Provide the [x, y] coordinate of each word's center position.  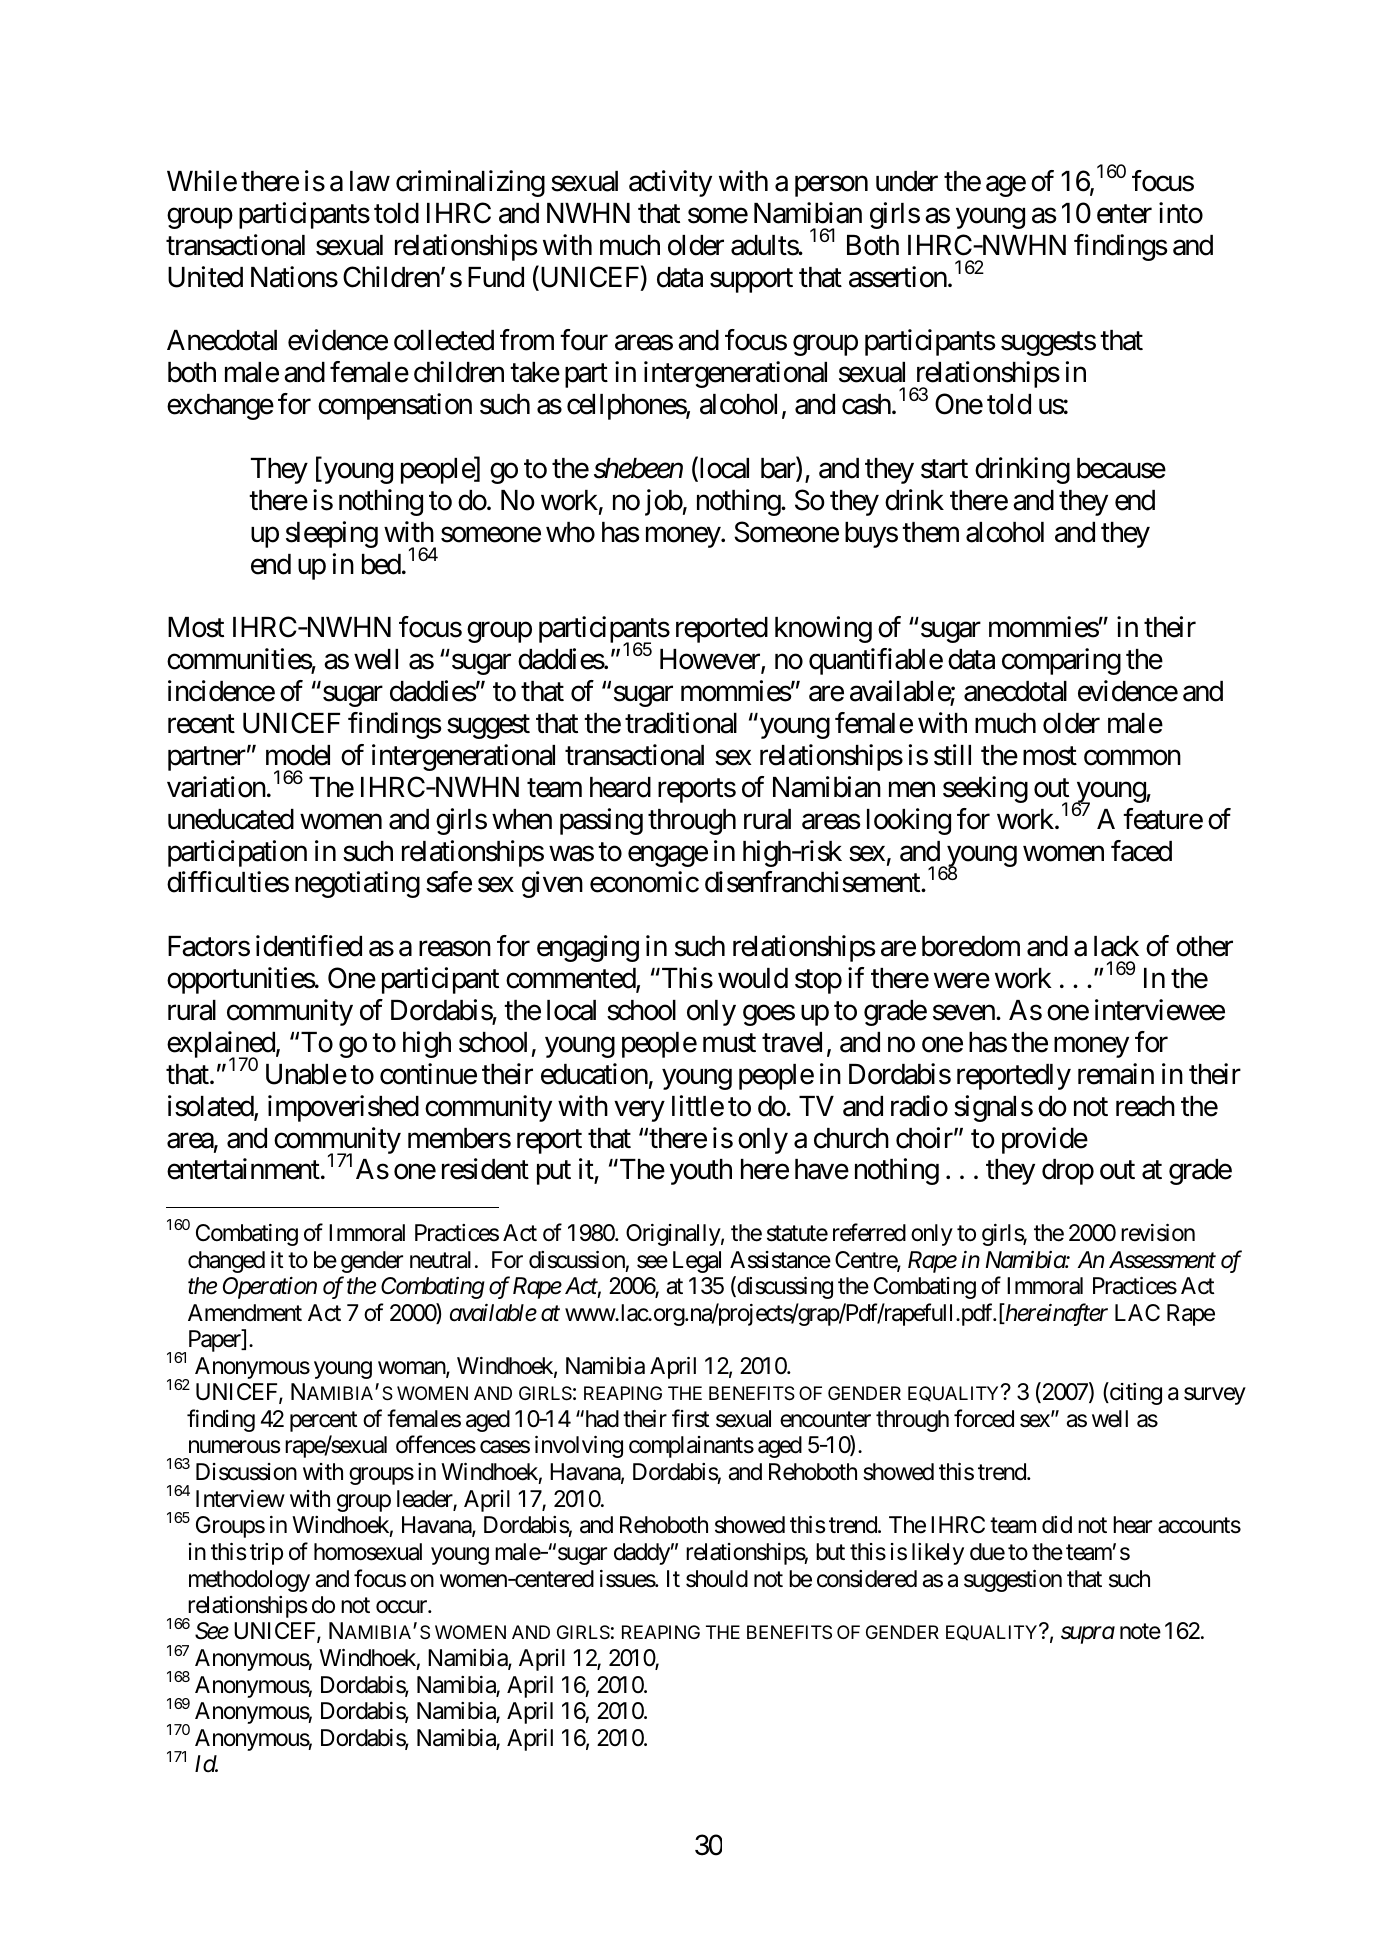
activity [670, 183]
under [907, 181]
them [930, 532]
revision [1158, 1232]
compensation [395, 406]
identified [309, 946]
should [717, 1579]
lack [1116, 946]
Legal [697, 1262]
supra [1088, 1635]
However [711, 661]
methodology [249, 1581]
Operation [270, 1288]
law [370, 181]
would [753, 978]
